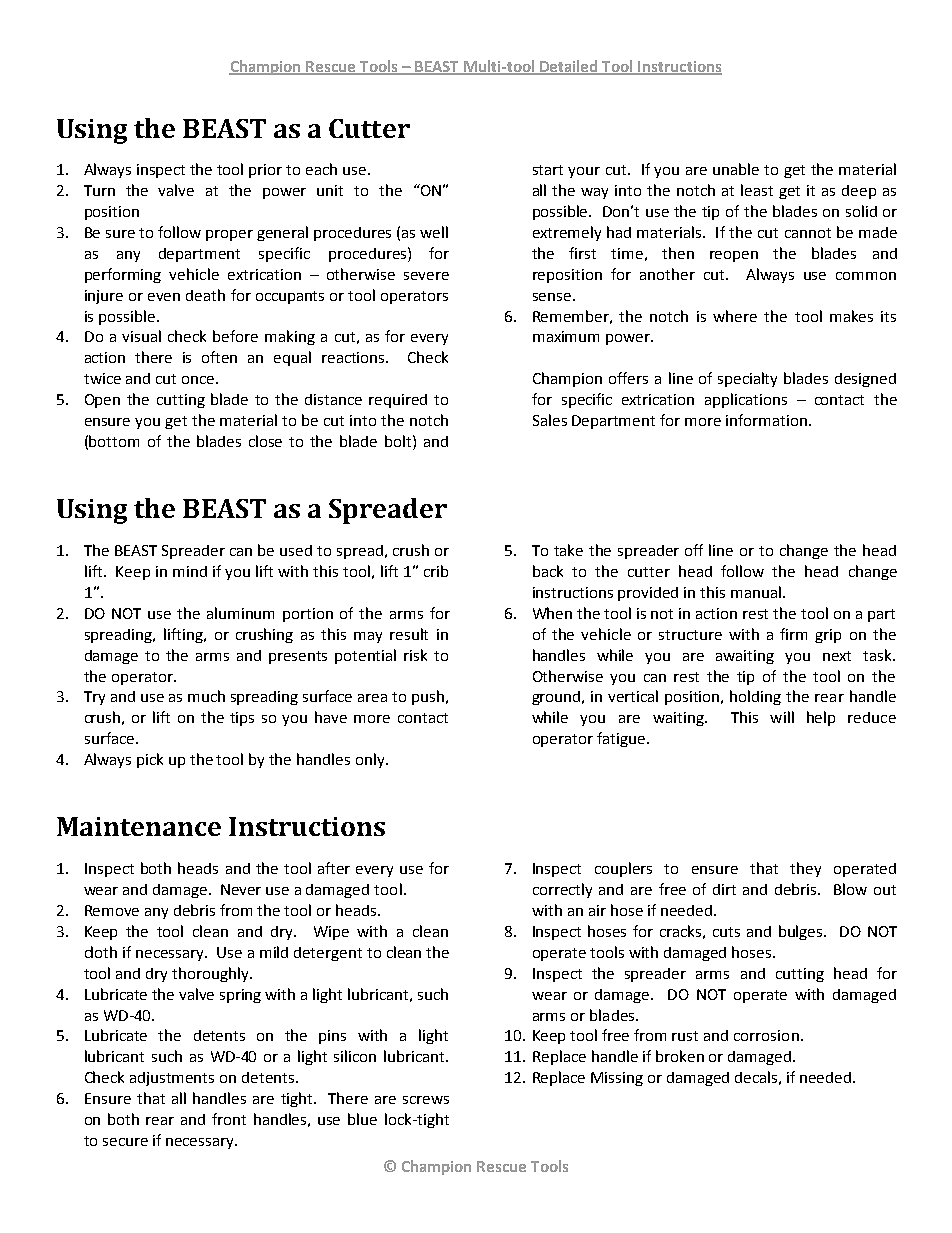 This screenshot has height=1233, width=952. Describe the element at coordinates (736, 169) in the screenshot. I see `unable` at that location.
